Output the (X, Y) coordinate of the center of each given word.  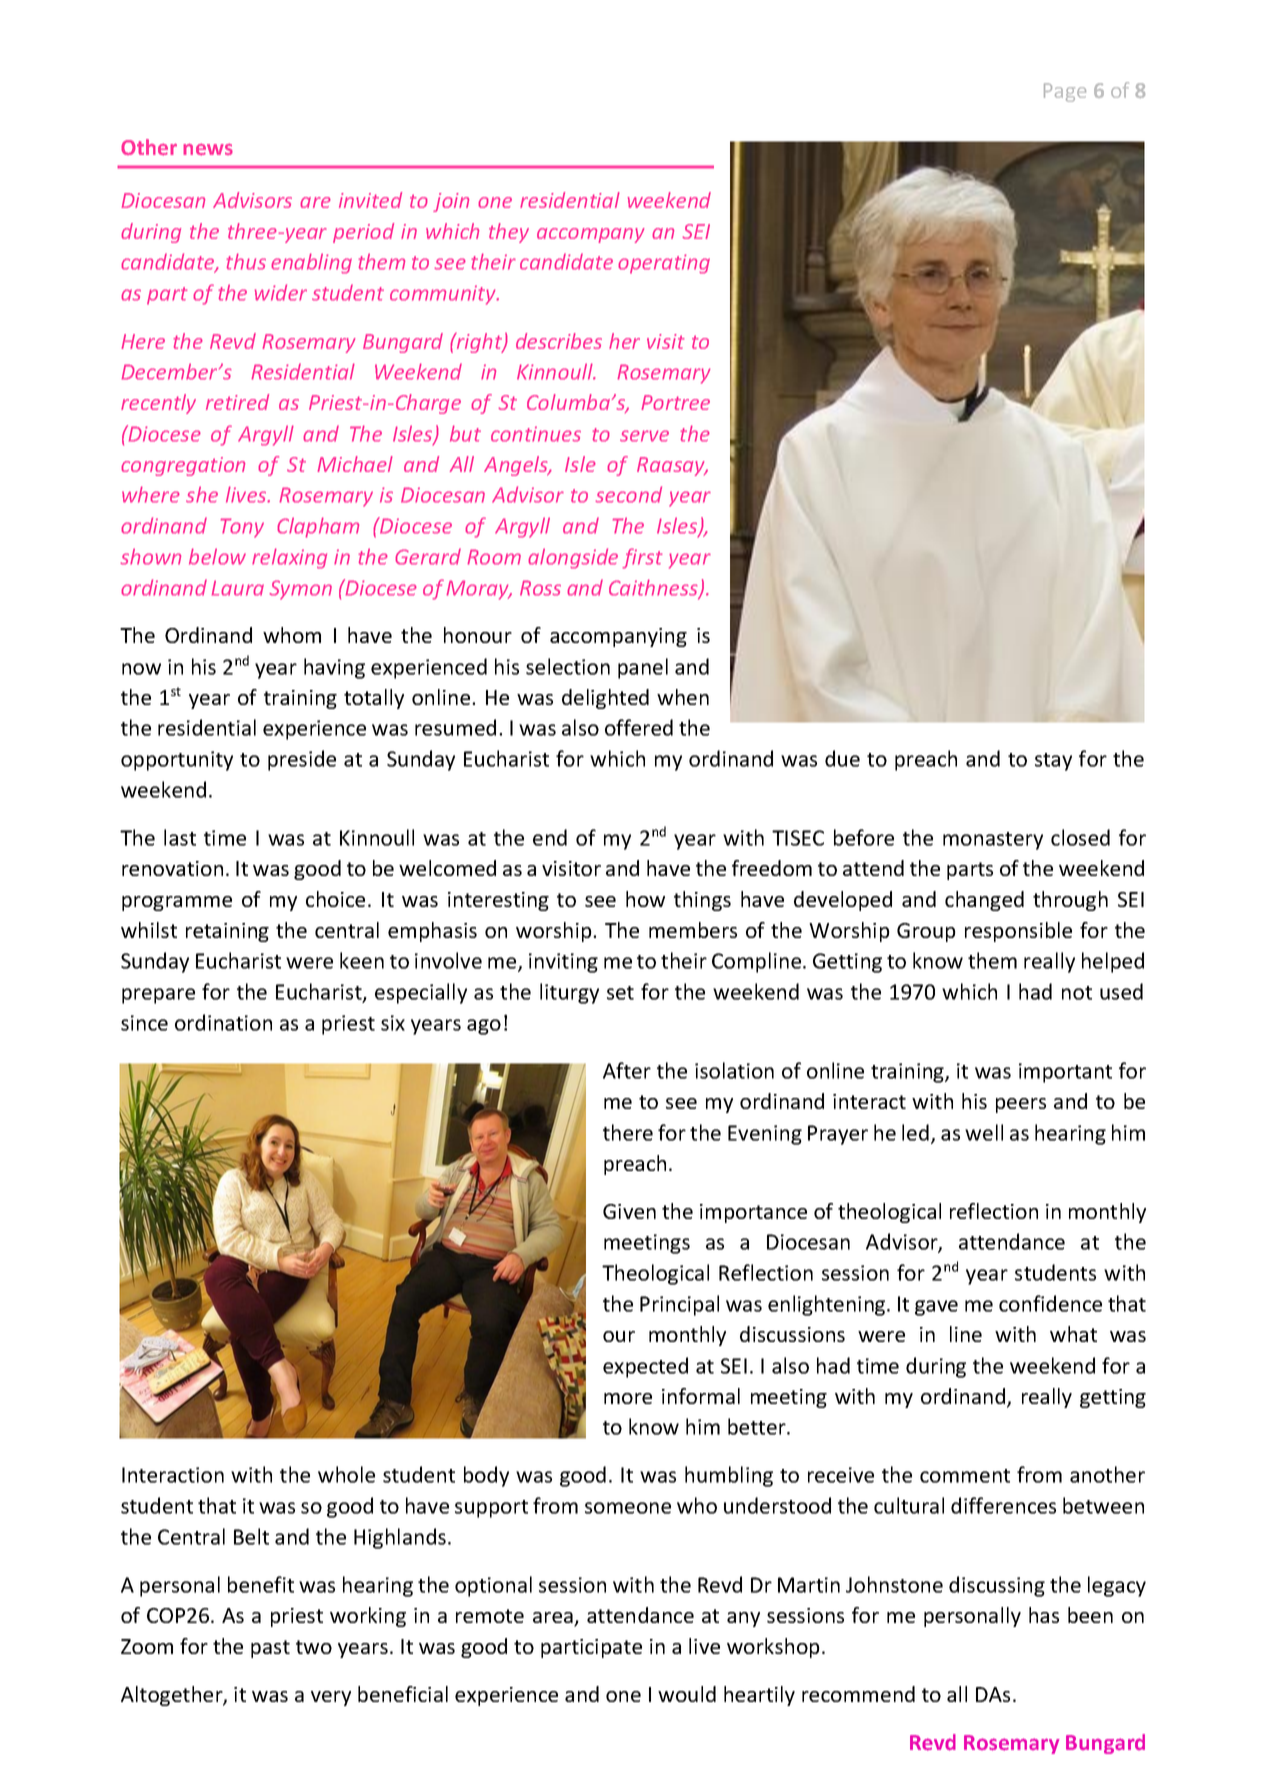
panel (643, 668)
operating (664, 264)
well (984, 1132)
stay (1053, 762)
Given (629, 1211)
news (208, 149)
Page (1065, 92)
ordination (223, 1022)
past (270, 1649)
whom (292, 635)
